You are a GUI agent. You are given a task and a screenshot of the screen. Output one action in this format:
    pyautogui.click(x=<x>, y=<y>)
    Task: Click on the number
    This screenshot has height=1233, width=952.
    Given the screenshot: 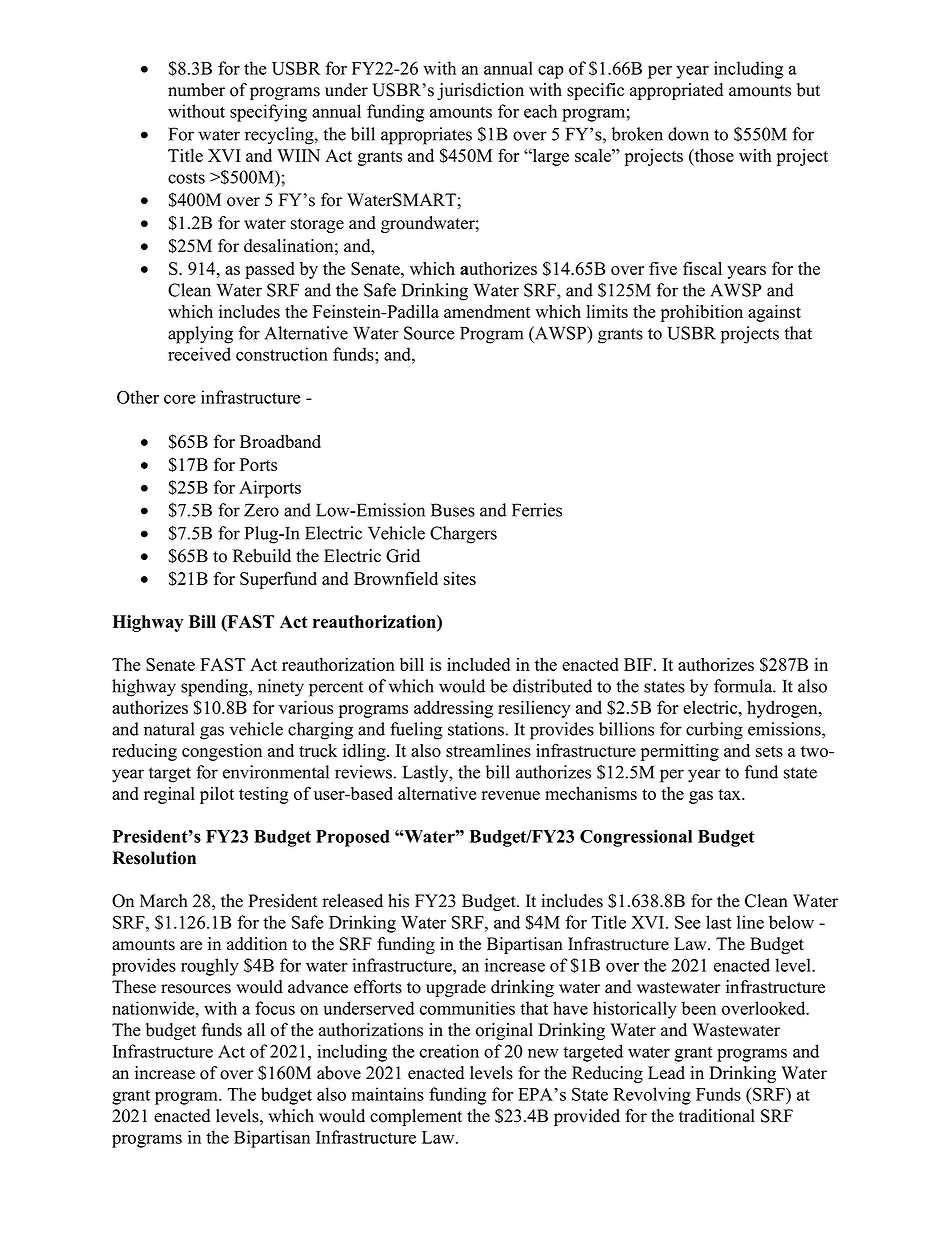 What is the action you would take?
    pyautogui.click(x=196, y=90)
